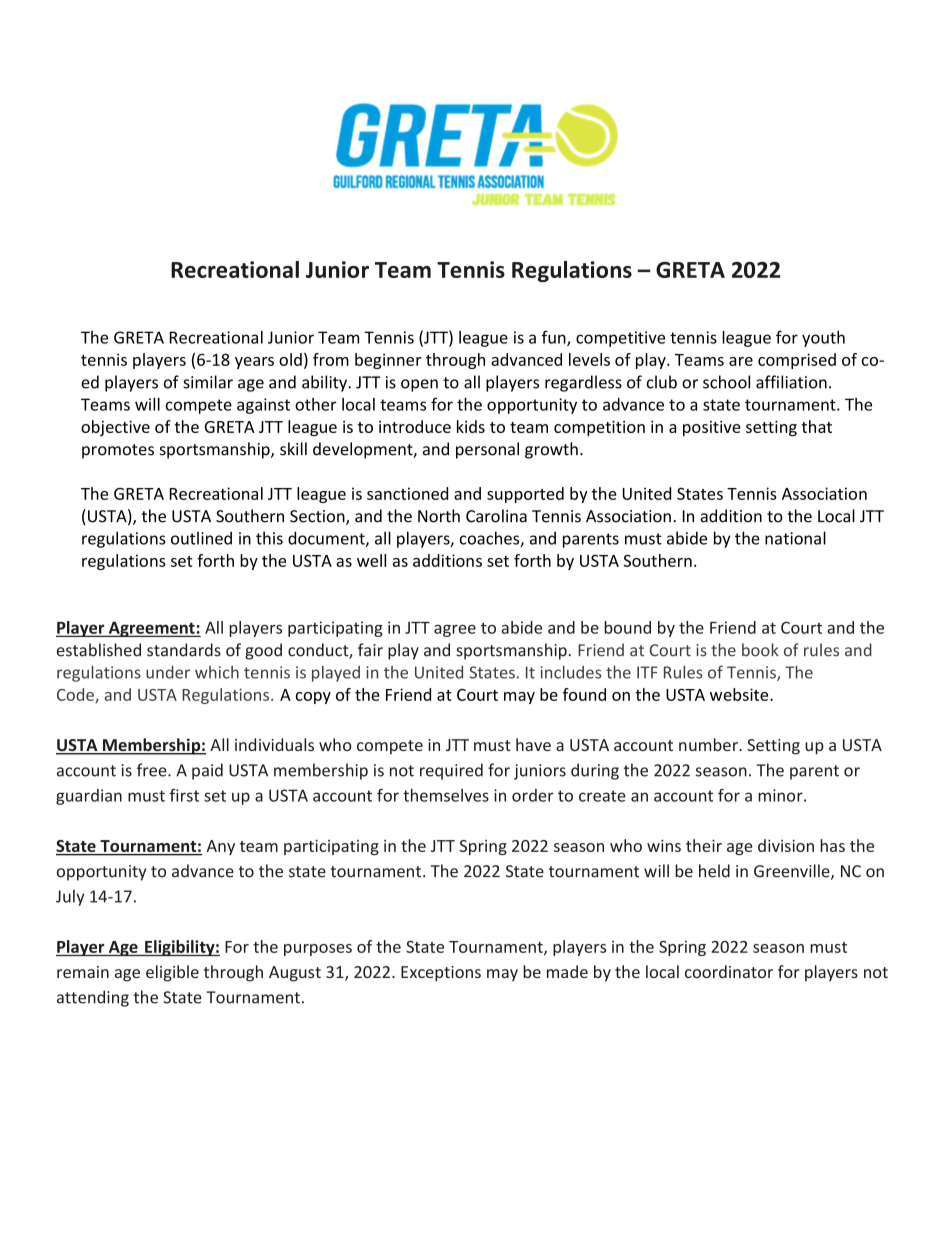 This screenshot has width=952, height=1233. I want to click on sanctioned, so click(407, 493).
